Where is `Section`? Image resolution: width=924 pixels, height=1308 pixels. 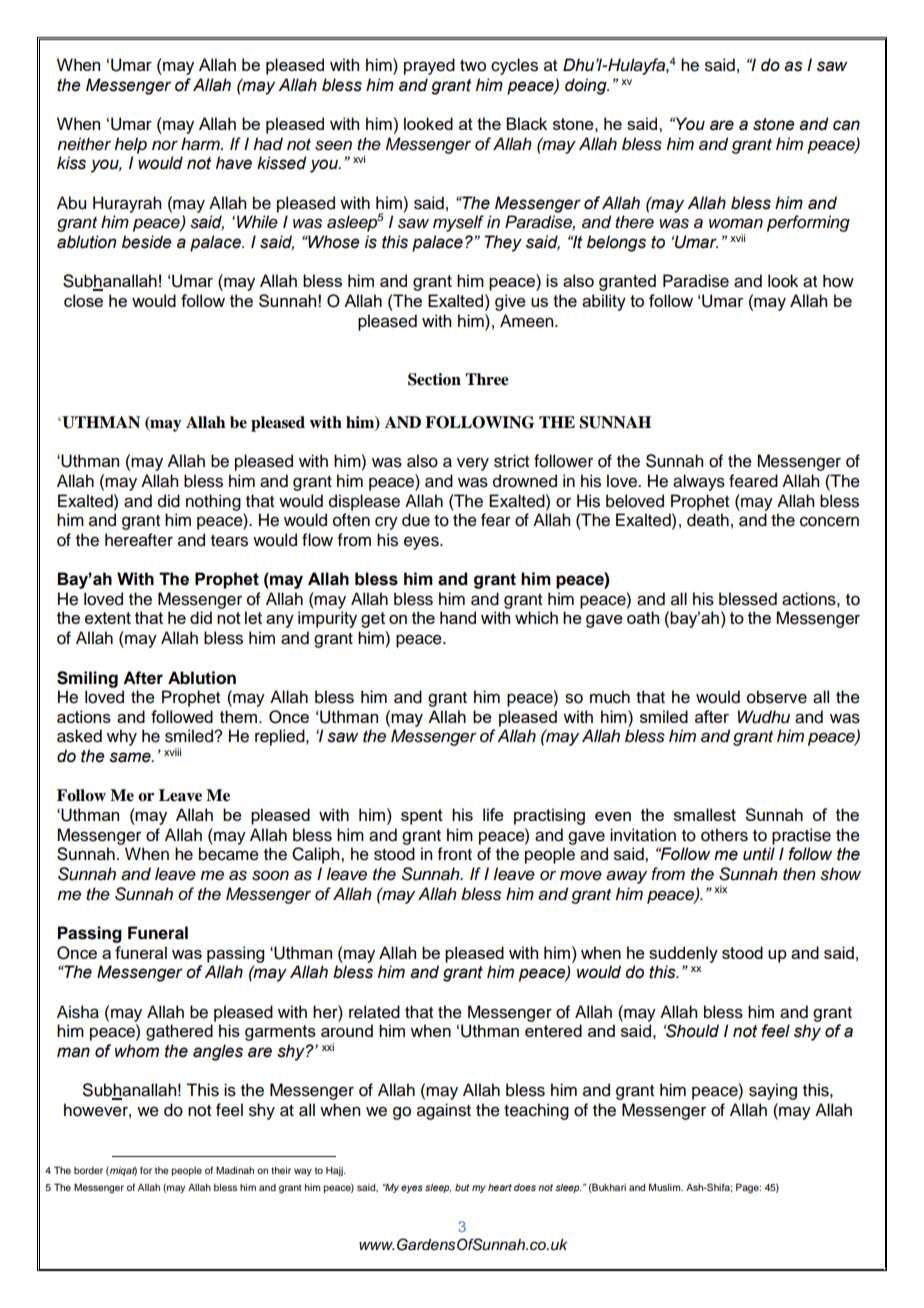 Section is located at coordinates (434, 379).
